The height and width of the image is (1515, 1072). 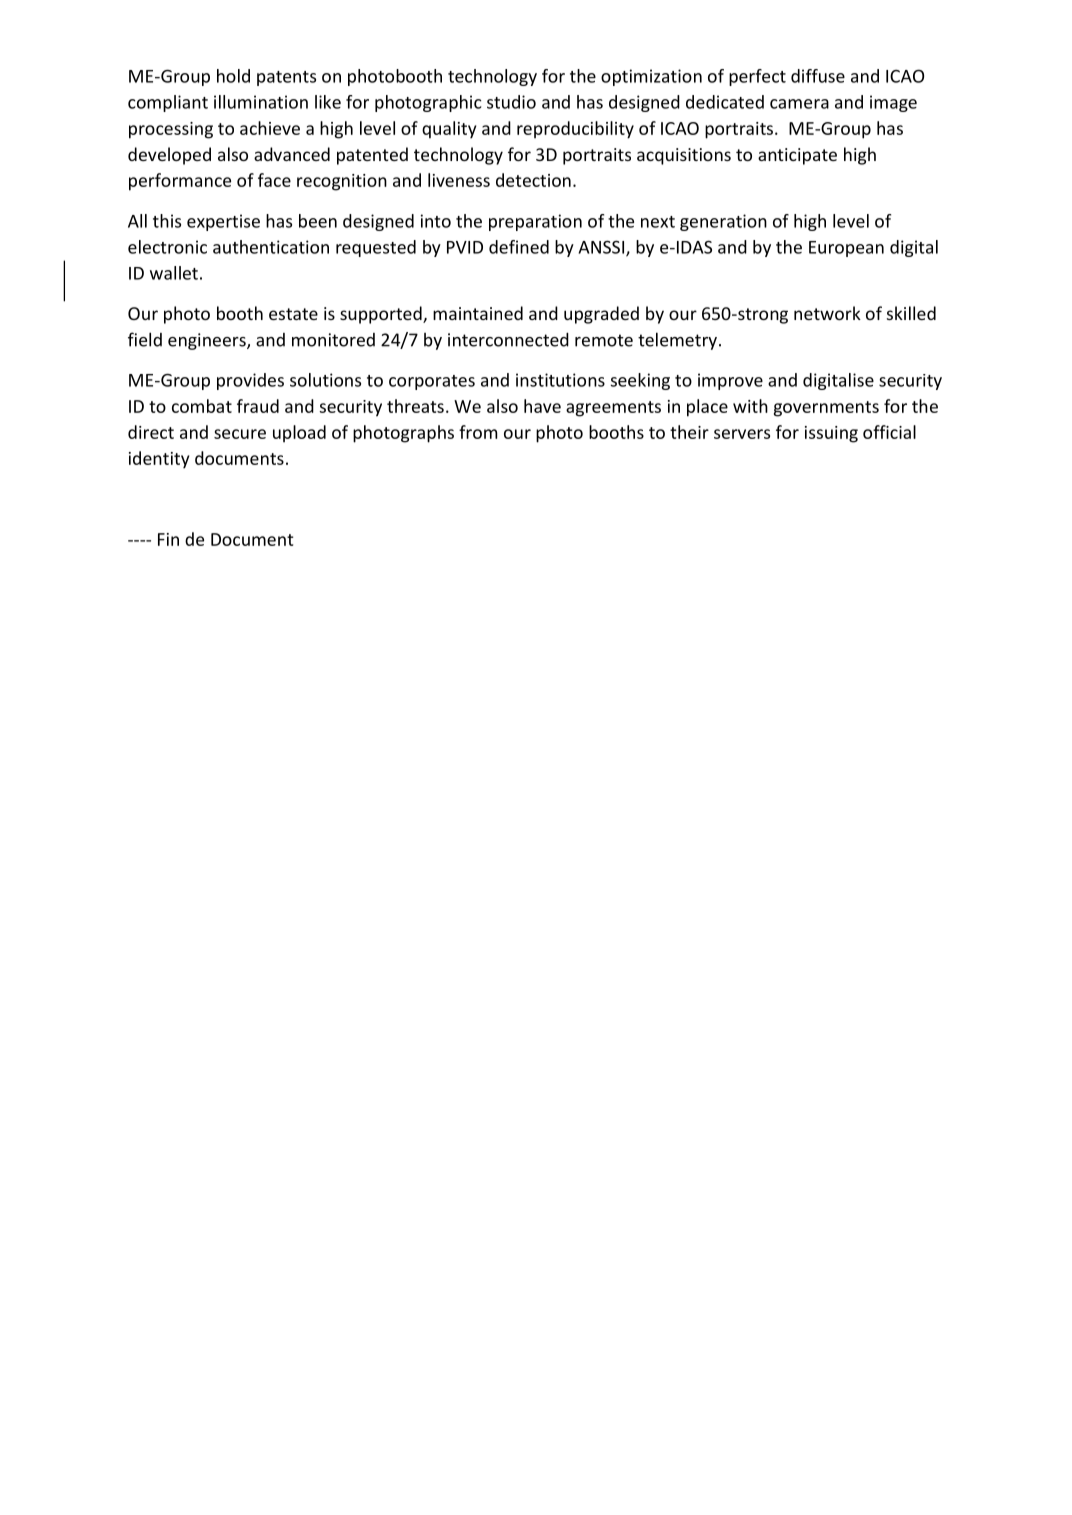 What do you see at coordinates (233, 76) in the image?
I see `hold` at bounding box center [233, 76].
